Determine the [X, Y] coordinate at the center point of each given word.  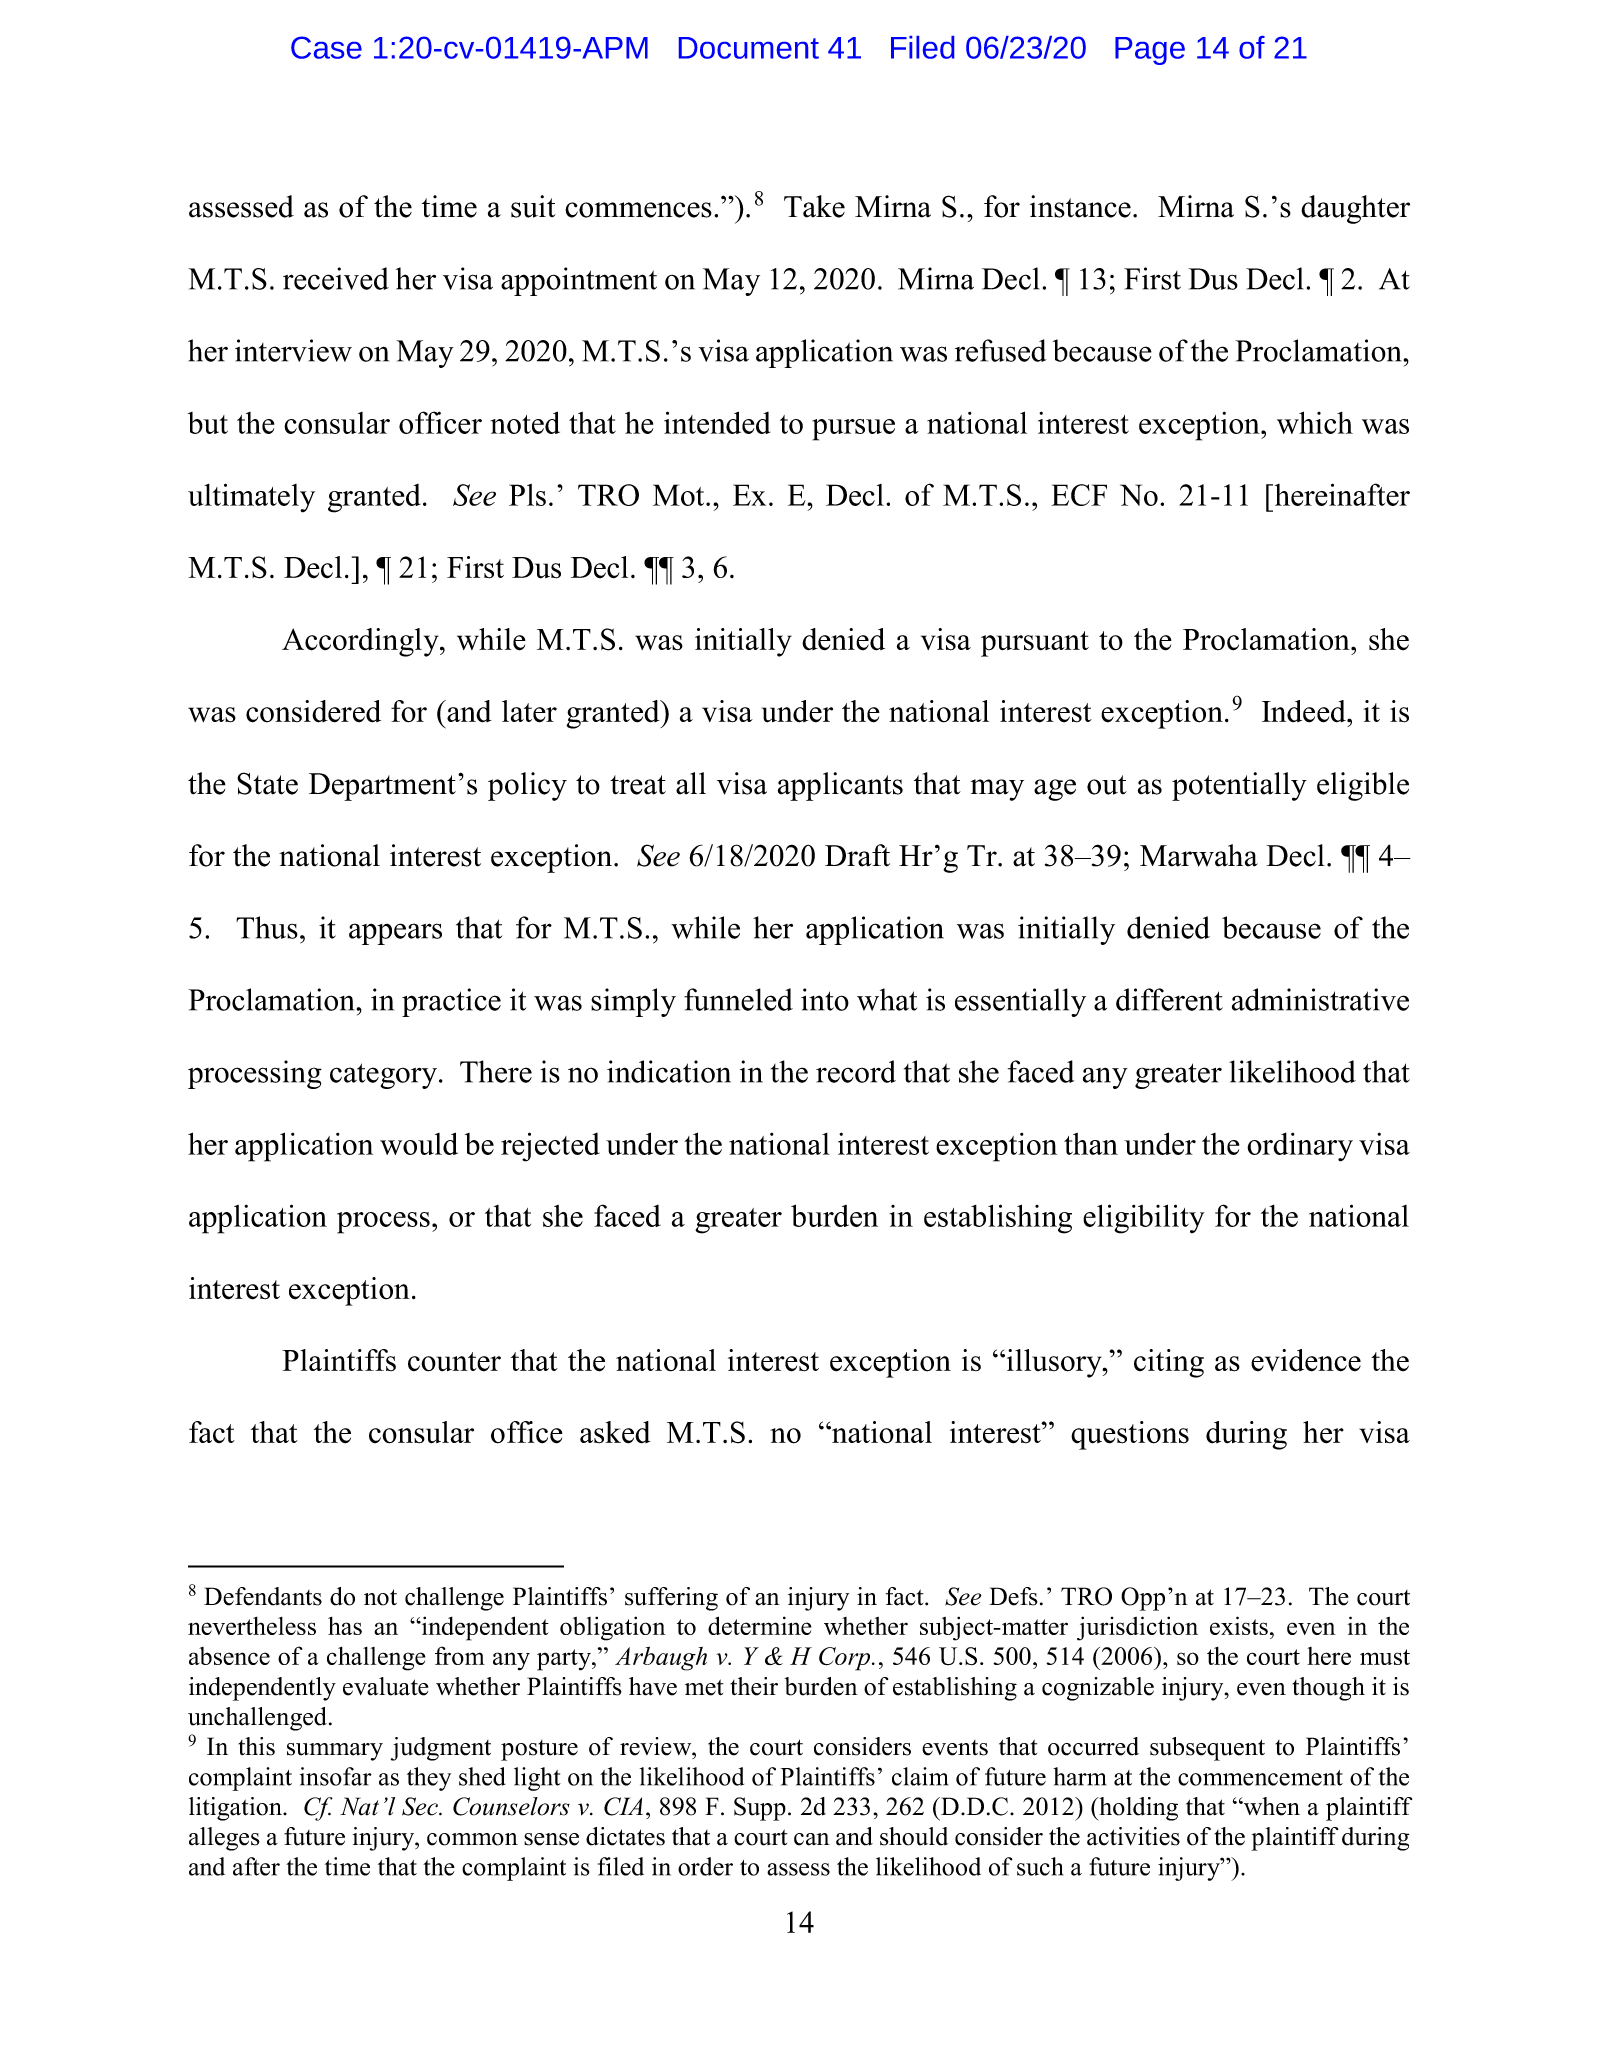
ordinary [1300, 1147]
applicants [840, 786]
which [1315, 422]
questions [1130, 1435]
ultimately [251, 498]
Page [1150, 51]
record [856, 1071]
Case [326, 47]
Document [749, 48]
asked [615, 1432]
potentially [1239, 786]
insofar [336, 1776]
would [419, 1143]
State [267, 783]
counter [454, 1362]
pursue [853, 430]
